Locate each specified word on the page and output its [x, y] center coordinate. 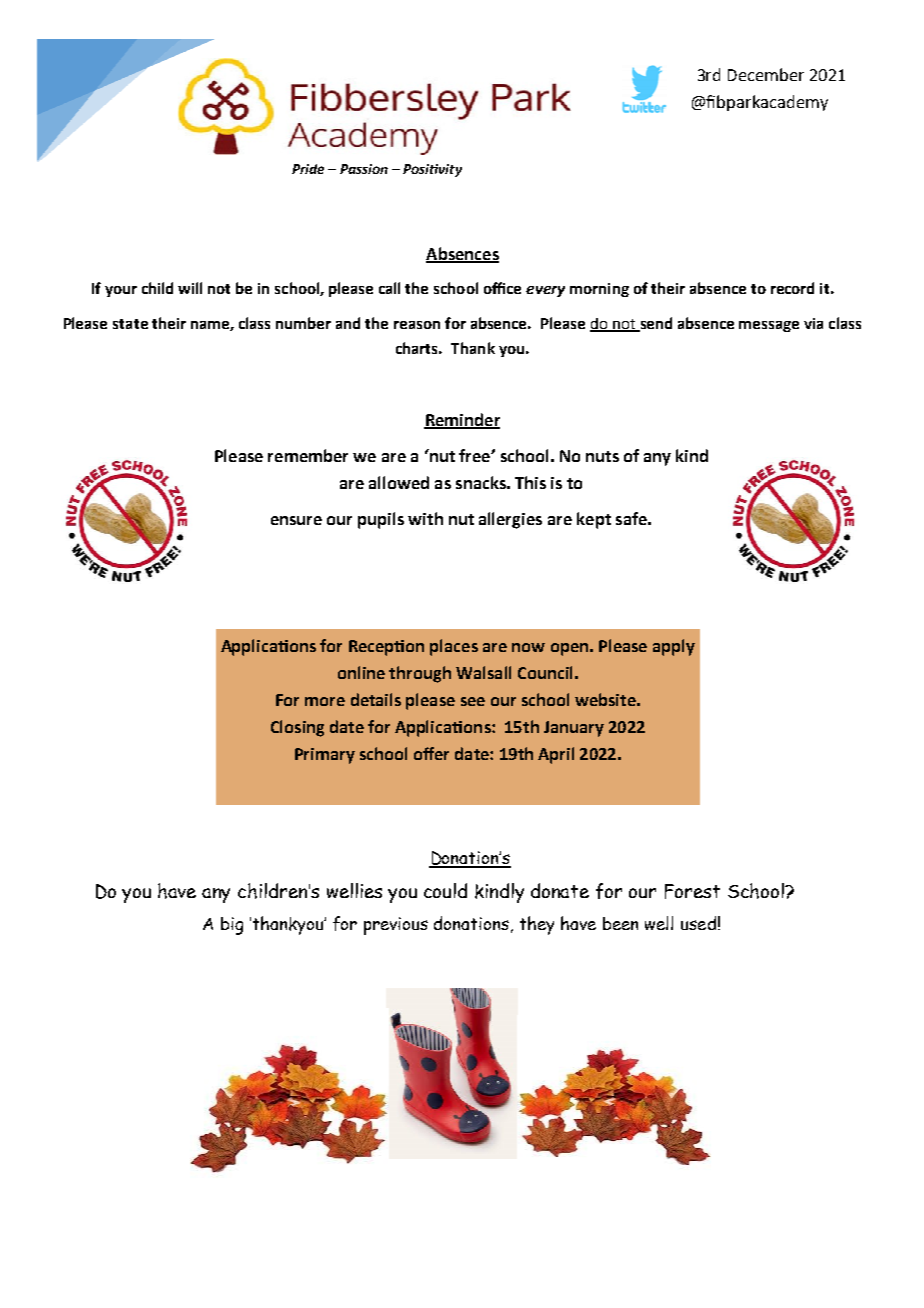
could [445, 890]
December [766, 74]
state [130, 324]
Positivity [432, 170]
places [454, 647]
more [325, 701]
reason [417, 325]
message [769, 326]
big [232, 926]
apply [674, 647]
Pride [308, 169]
